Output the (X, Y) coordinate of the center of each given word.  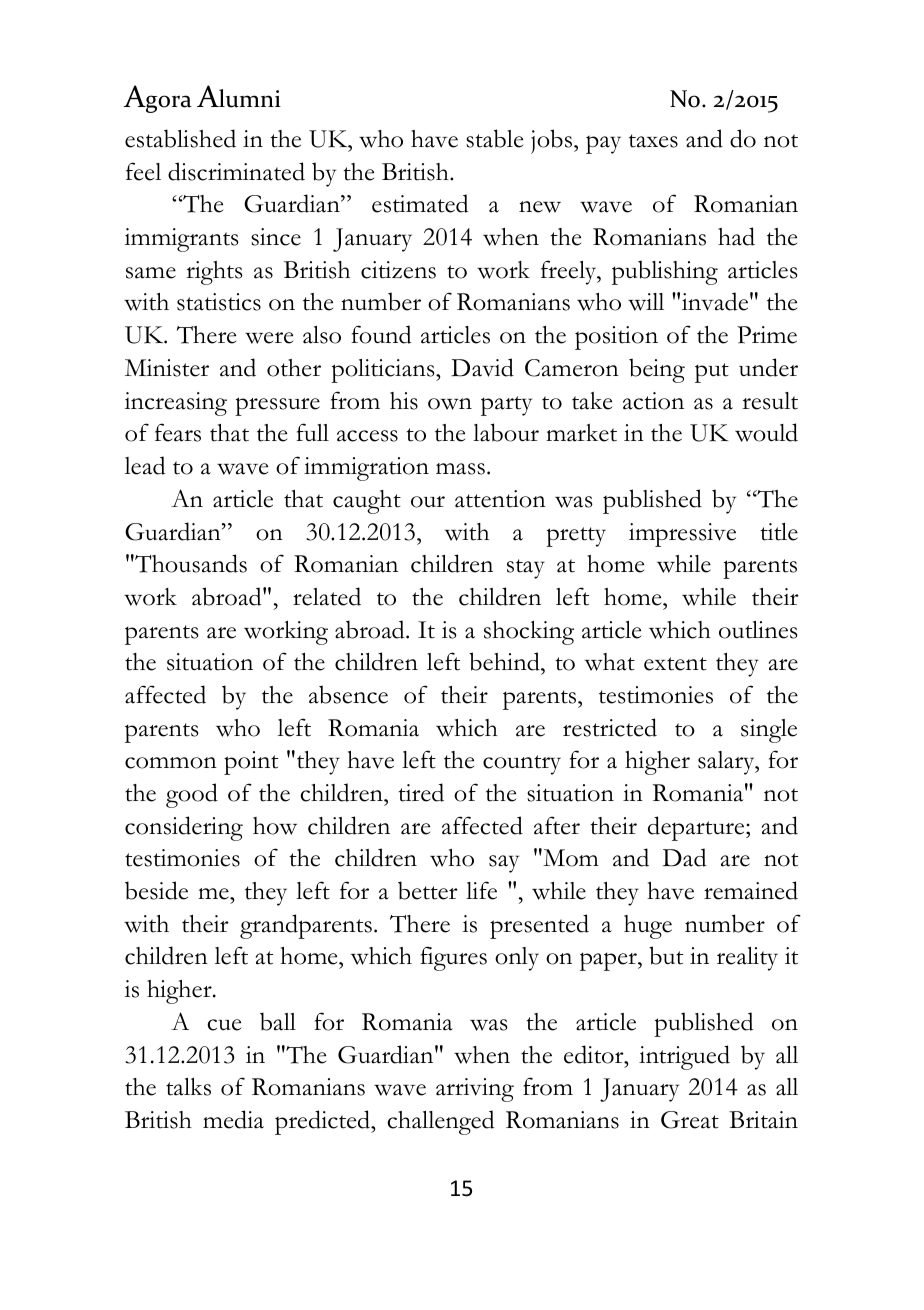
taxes (653, 141)
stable (494, 138)
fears (178, 432)
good (192, 795)
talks (188, 1086)
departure (697, 828)
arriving (475, 1090)
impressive (682, 535)
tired (421, 792)
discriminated (236, 171)
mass (460, 469)
